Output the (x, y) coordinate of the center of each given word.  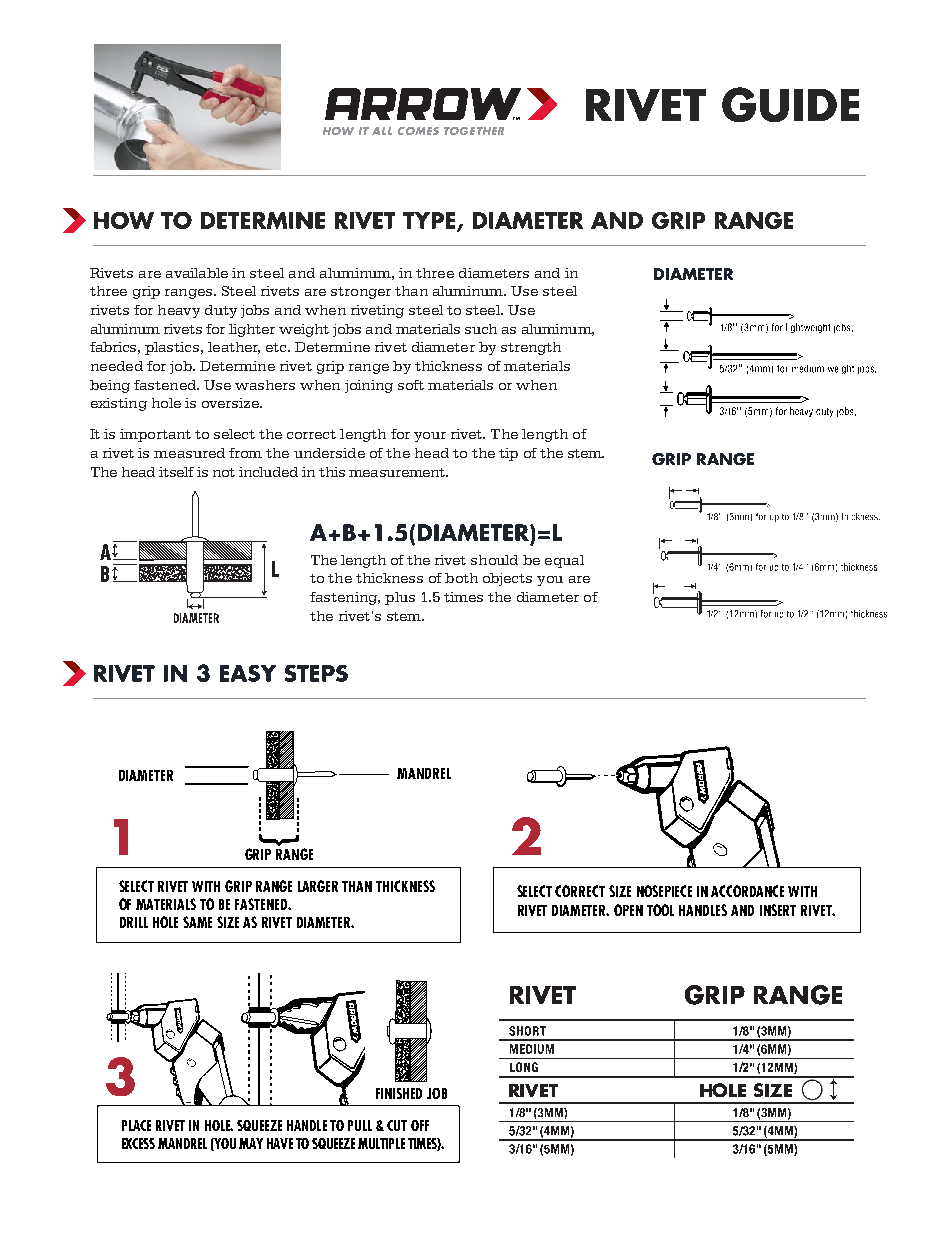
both (461, 578)
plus (400, 598)
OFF (420, 1125)
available (197, 273)
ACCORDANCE (747, 891)
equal (564, 561)
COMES (418, 131)
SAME (197, 922)
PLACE (136, 1125)
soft (411, 385)
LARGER (318, 886)
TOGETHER (474, 131)
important (155, 435)
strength (531, 348)
